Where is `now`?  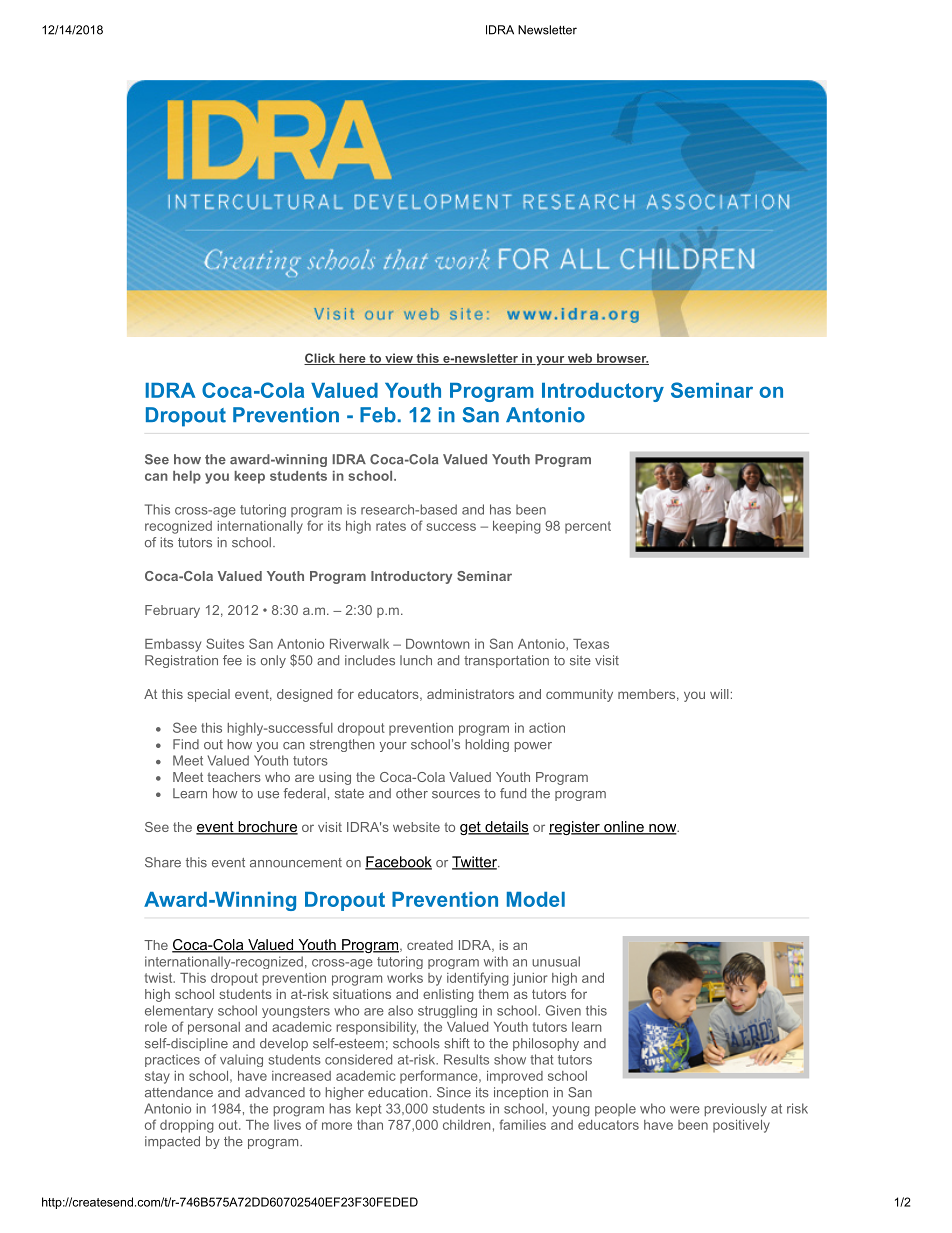
now is located at coordinates (663, 829).
